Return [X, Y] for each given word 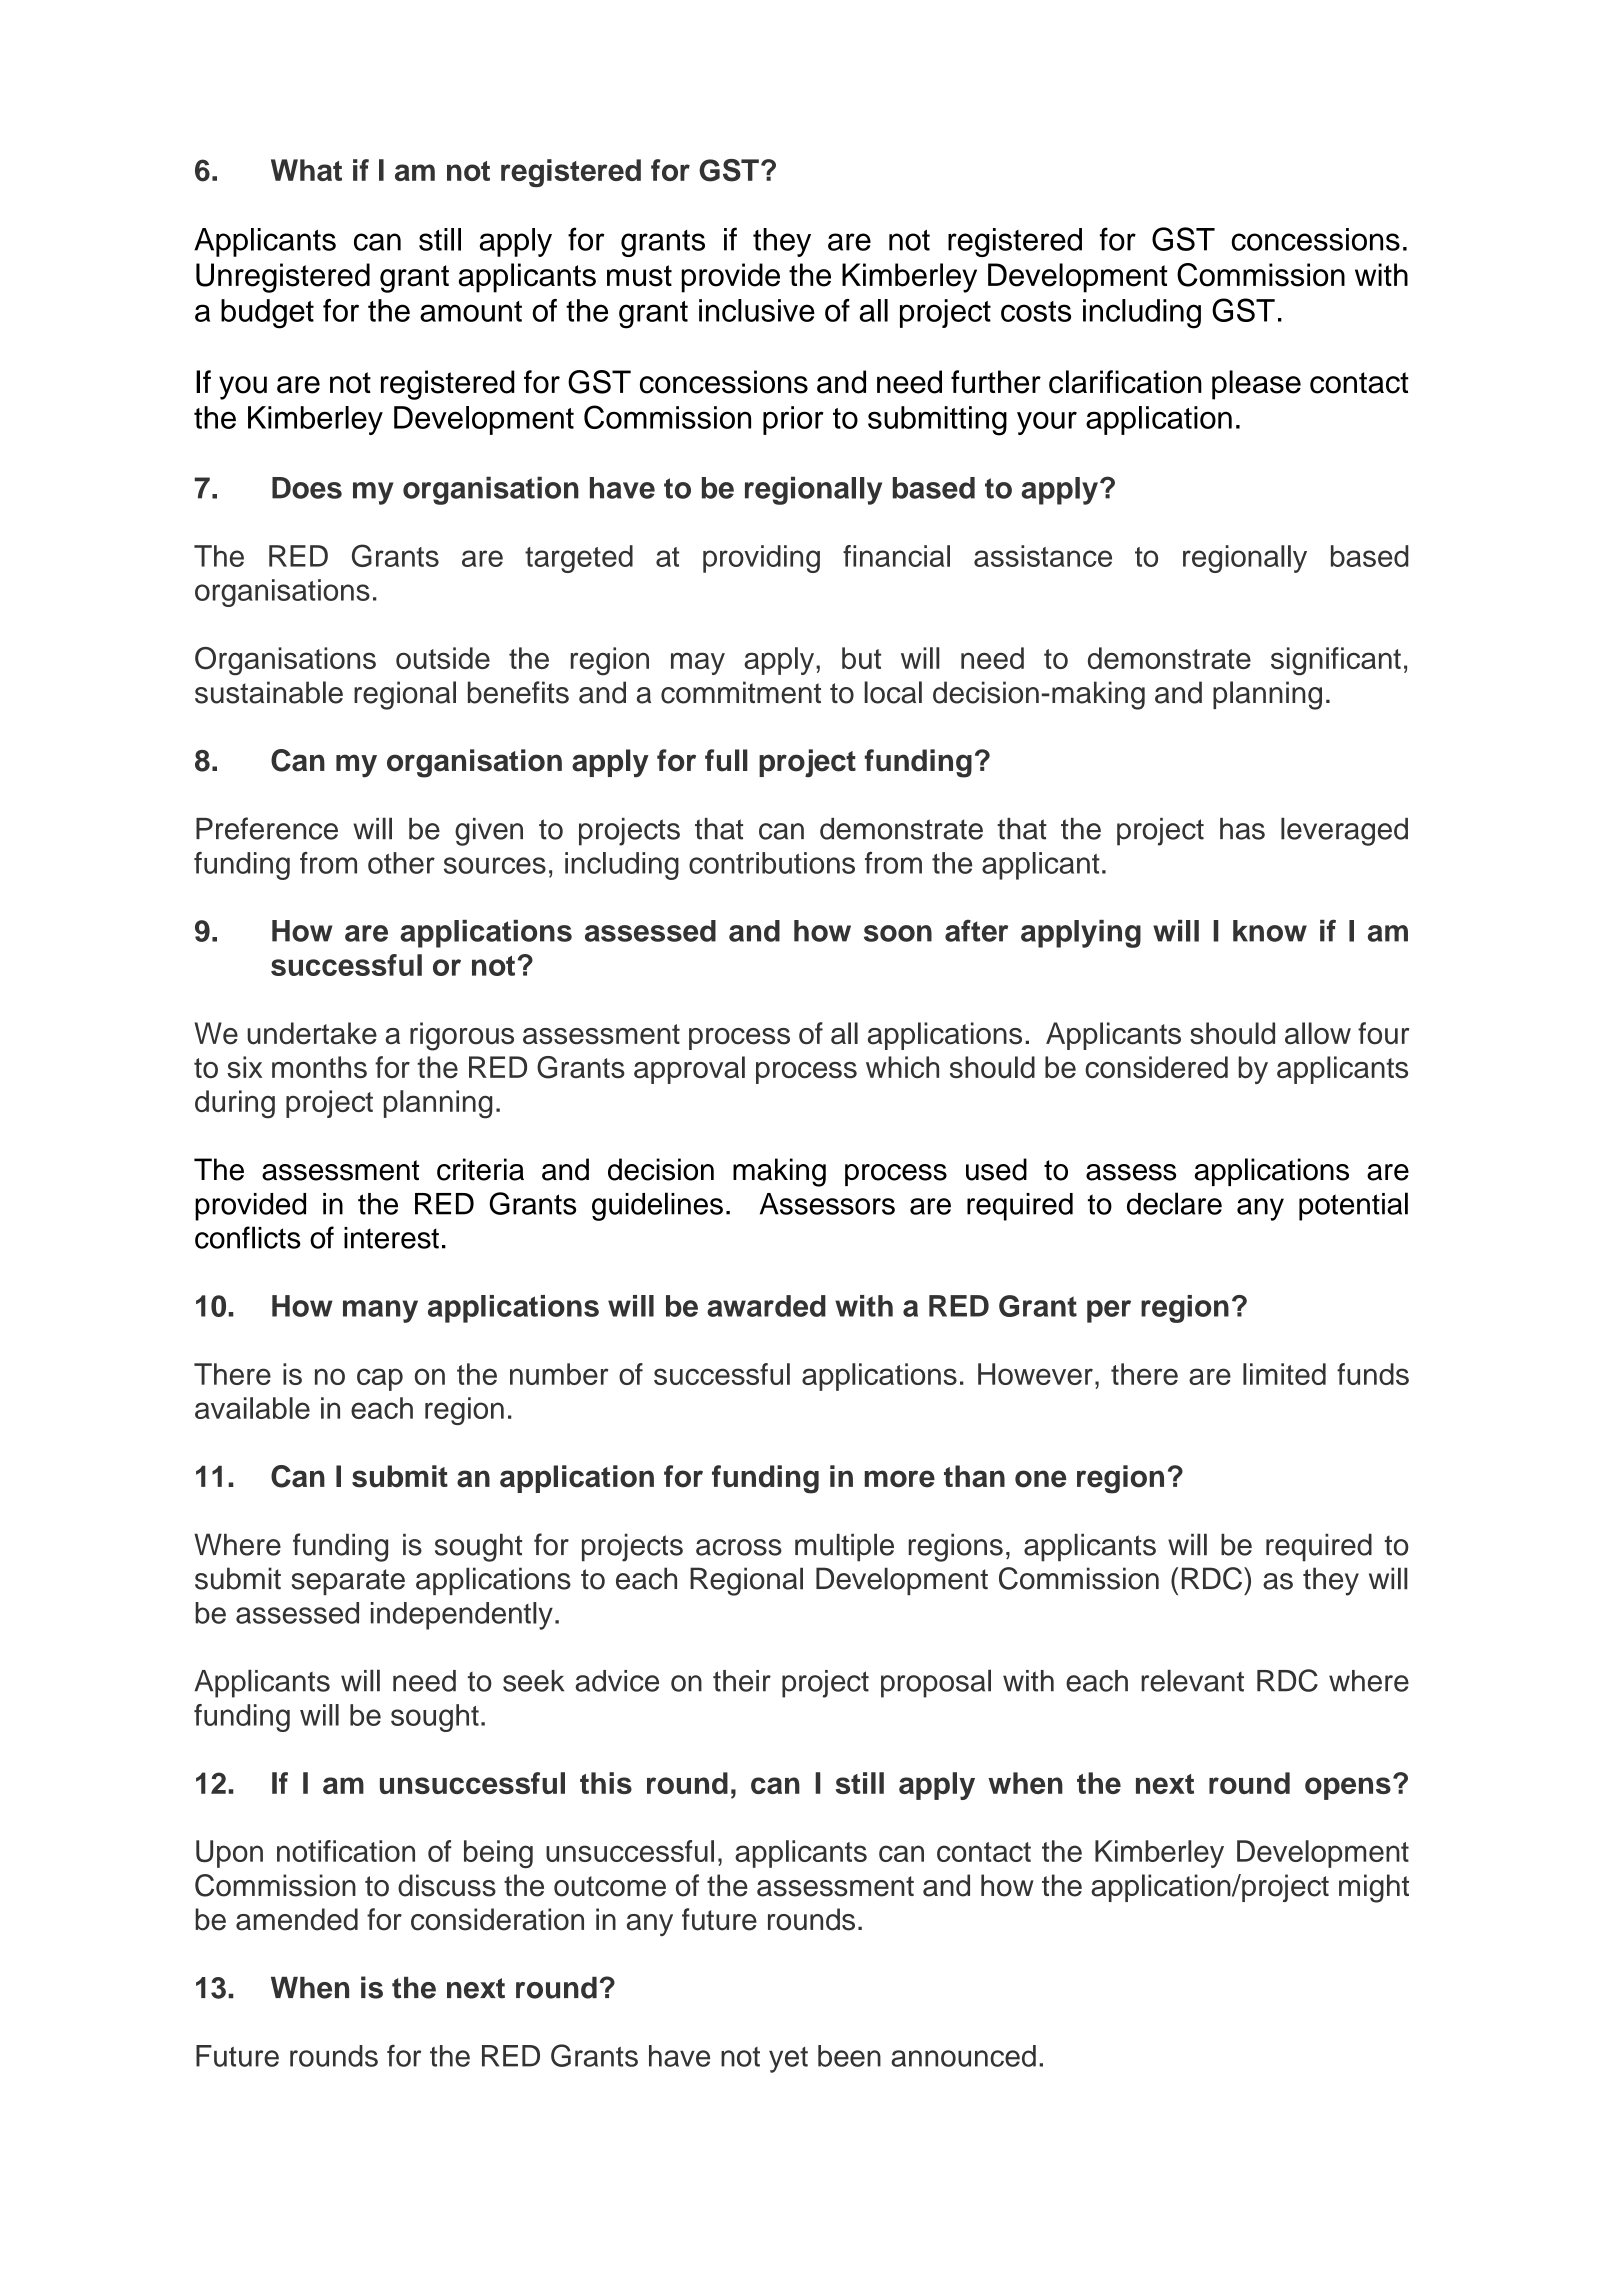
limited [1284, 1374]
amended [297, 1919]
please [1256, 385]
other [401, 863]
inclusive [757, 310]
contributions [772, 863]
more [899, 1479]
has [1242, 829]
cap [380, 1379]
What [306, 170]
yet [788, 2060]
